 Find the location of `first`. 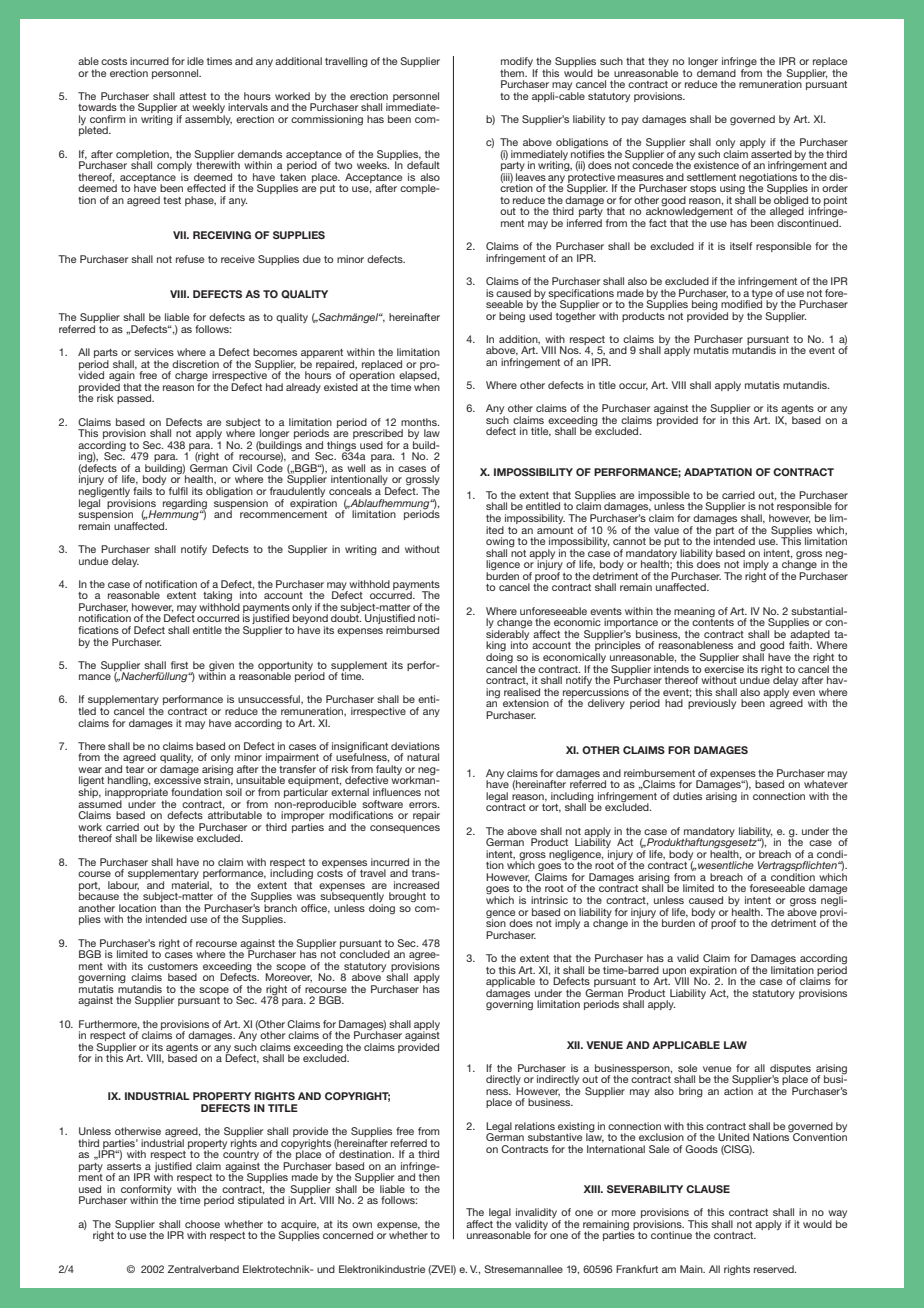

first is located at coordinates (179, 665).
